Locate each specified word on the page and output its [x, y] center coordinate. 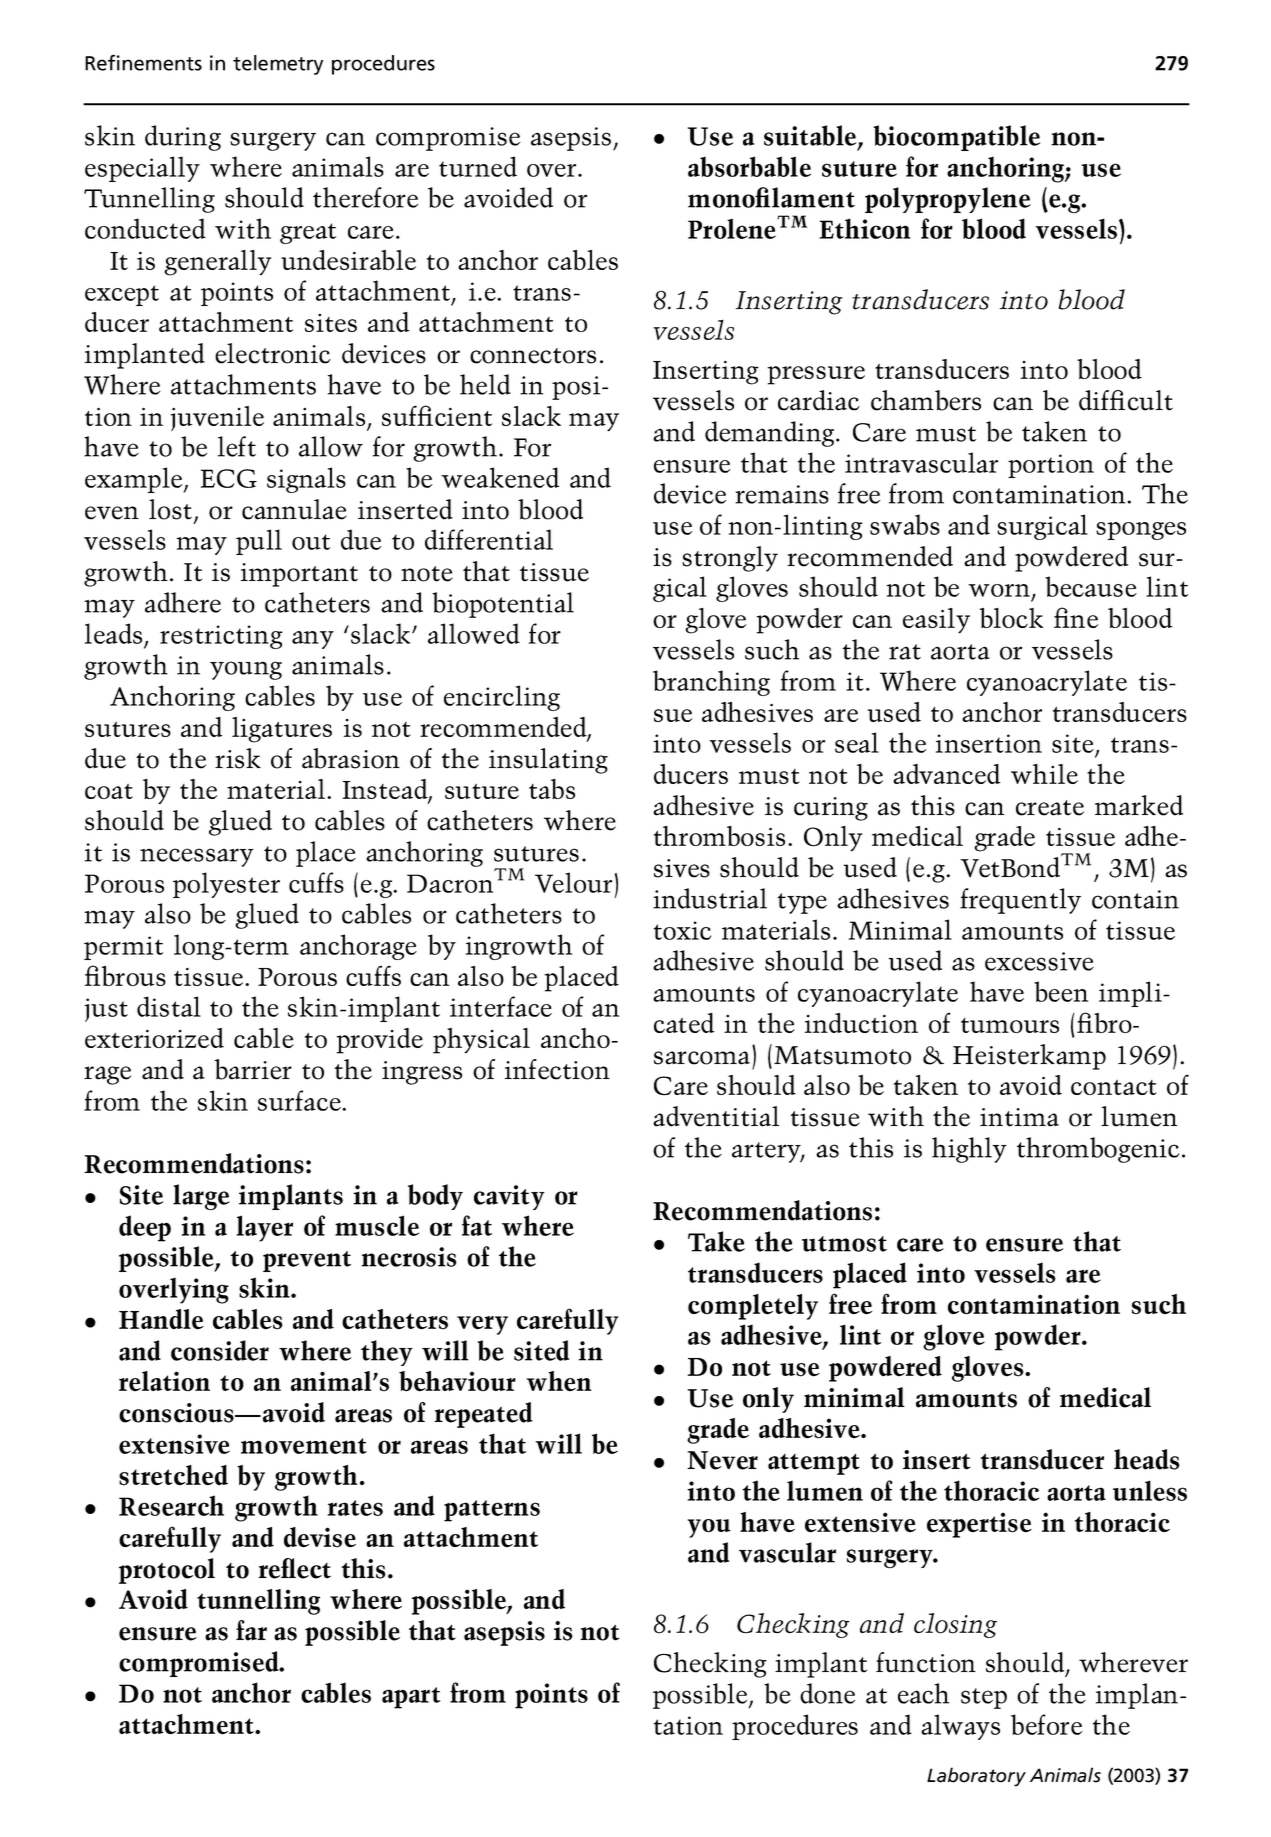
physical [481, 1041]
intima [1019, 1117]
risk [238, 758]
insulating [548, 761]
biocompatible [957, 138]
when [559, 1381]
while [1044, 774]
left [237, 446]
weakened [500, 477]
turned [478, 166]
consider [220, 1350]
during [183, 138]
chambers [926, 400]
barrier [253, 1069]
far [251, 1630]
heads [1147, 1459]
